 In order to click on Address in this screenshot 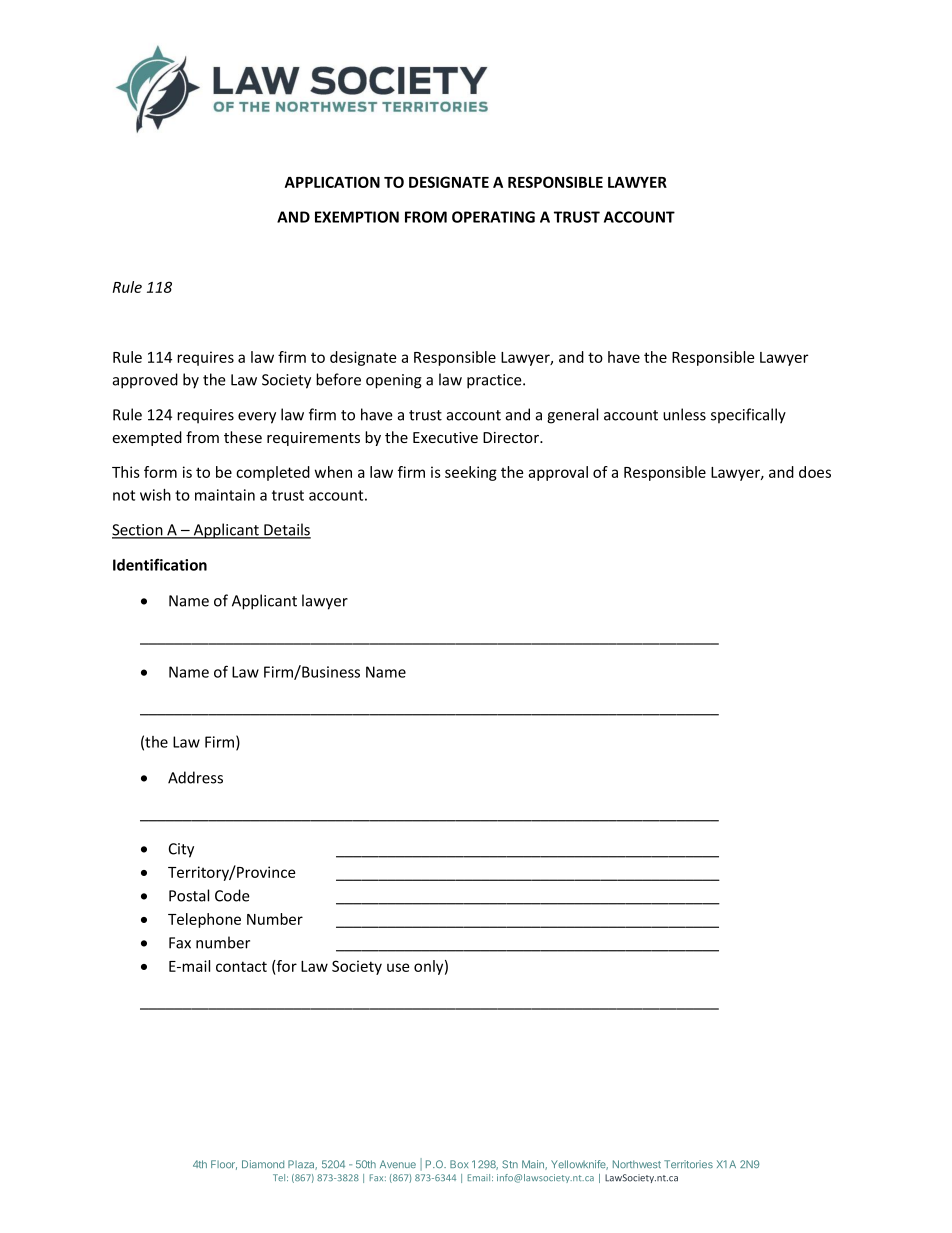, I will do `click(195, 777)`.
